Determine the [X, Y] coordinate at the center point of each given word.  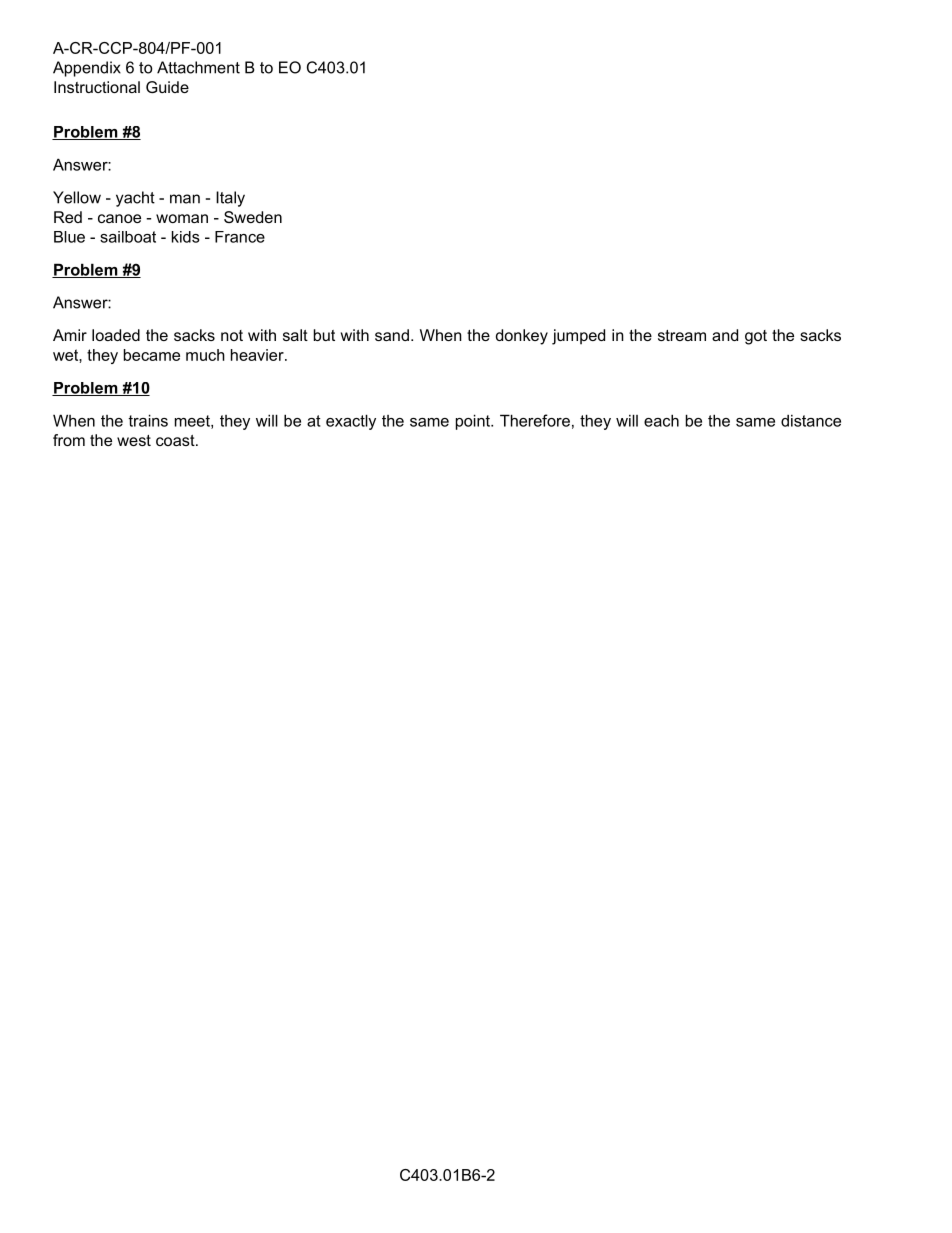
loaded [116, 335]
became [152, 355]
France [240, 237]
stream [682, 335]
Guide [167, 87]
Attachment [198, 67]
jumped [578, 337]
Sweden [253, 217]
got [756, 337]
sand [392, 335]
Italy [230, 199]
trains [148, 420]
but [324, 335]
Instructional [97, 87]
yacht [135, 199]
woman [182, 218]
